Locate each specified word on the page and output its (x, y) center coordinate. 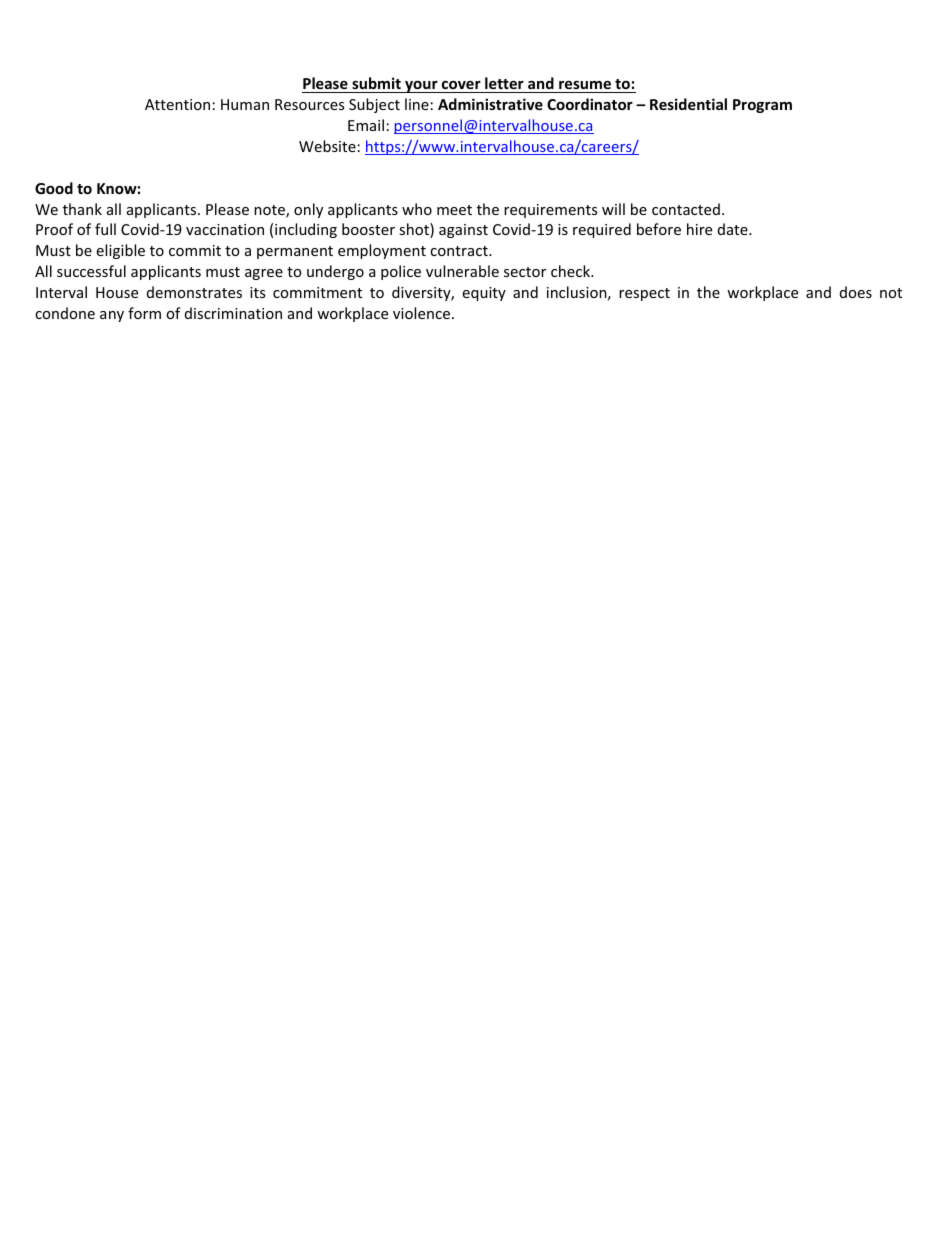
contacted (686, 209)
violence (421, 313)
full (105, 229)
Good (54, 188)
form (144, 313)
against (463, 231)
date (734, 229)
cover (461, 85)
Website (327, 146)
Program (762, 106)
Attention (177, 104)
